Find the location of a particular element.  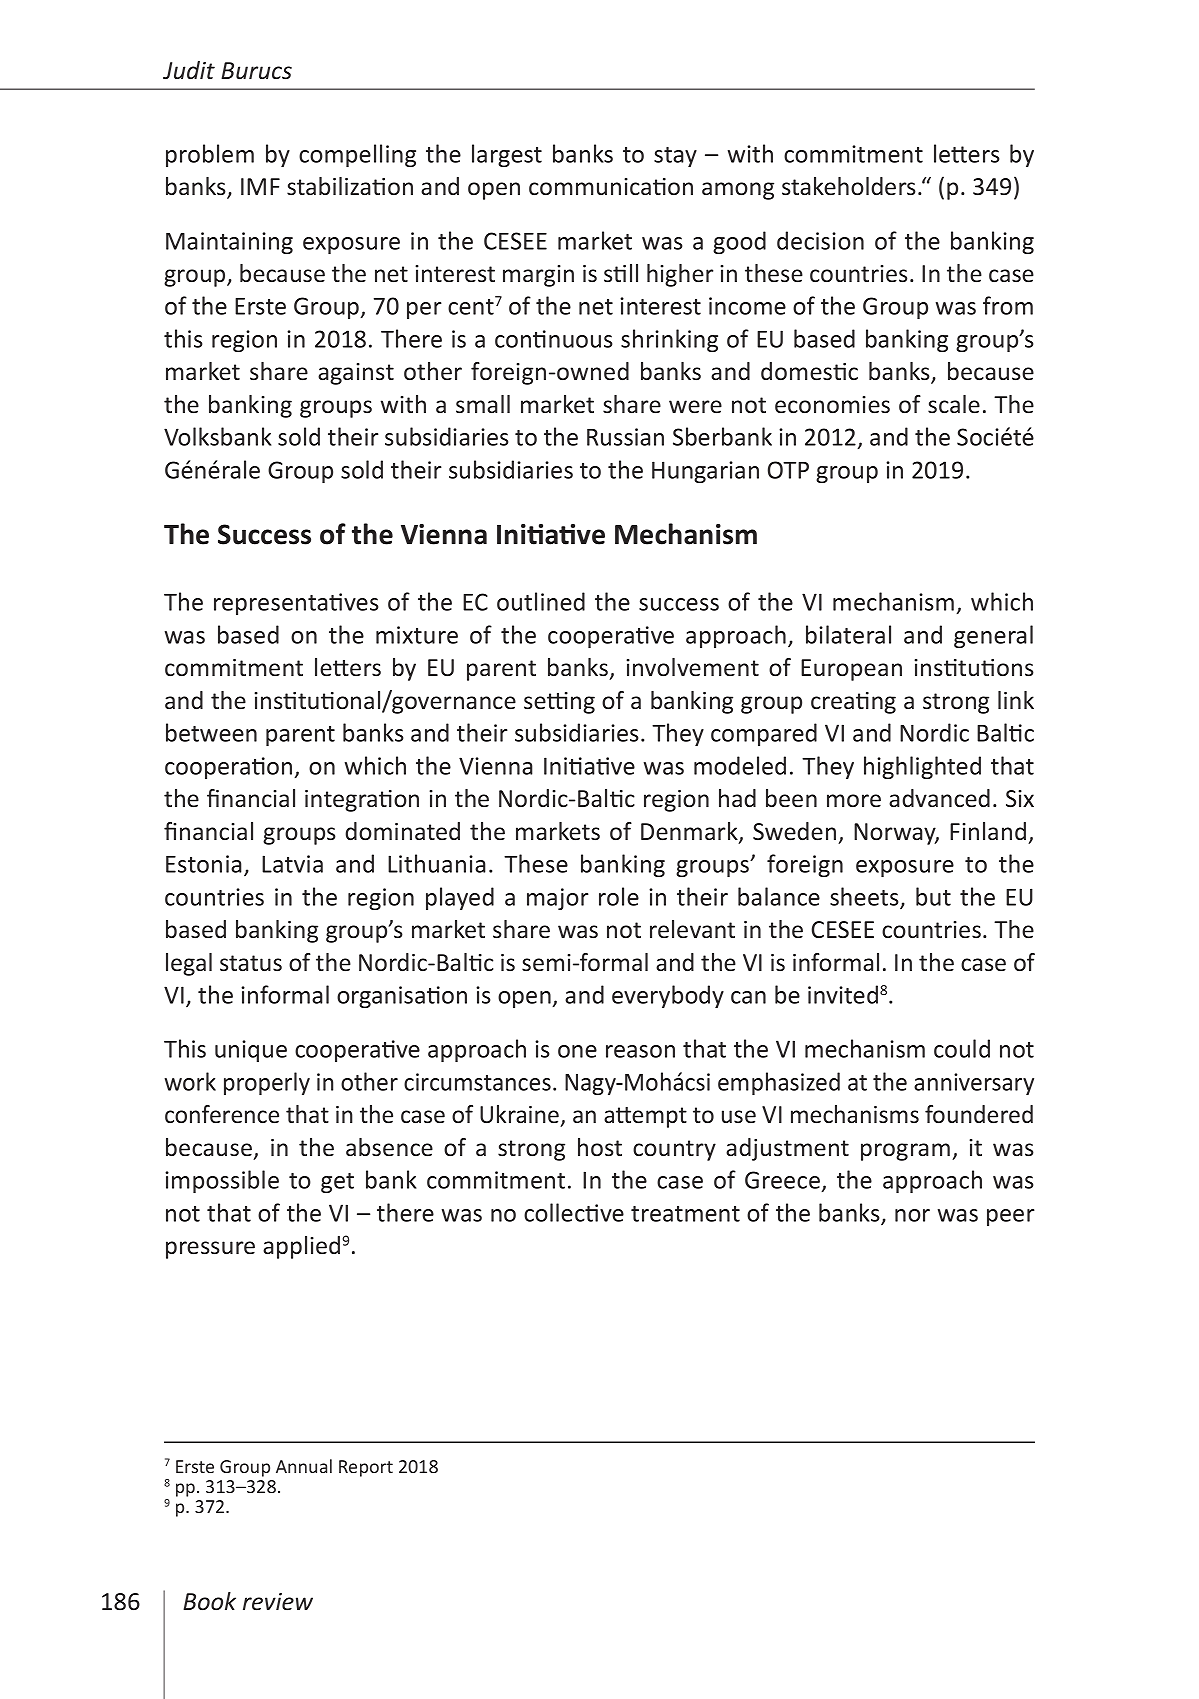

one is located at coordinates (577, 1051).
